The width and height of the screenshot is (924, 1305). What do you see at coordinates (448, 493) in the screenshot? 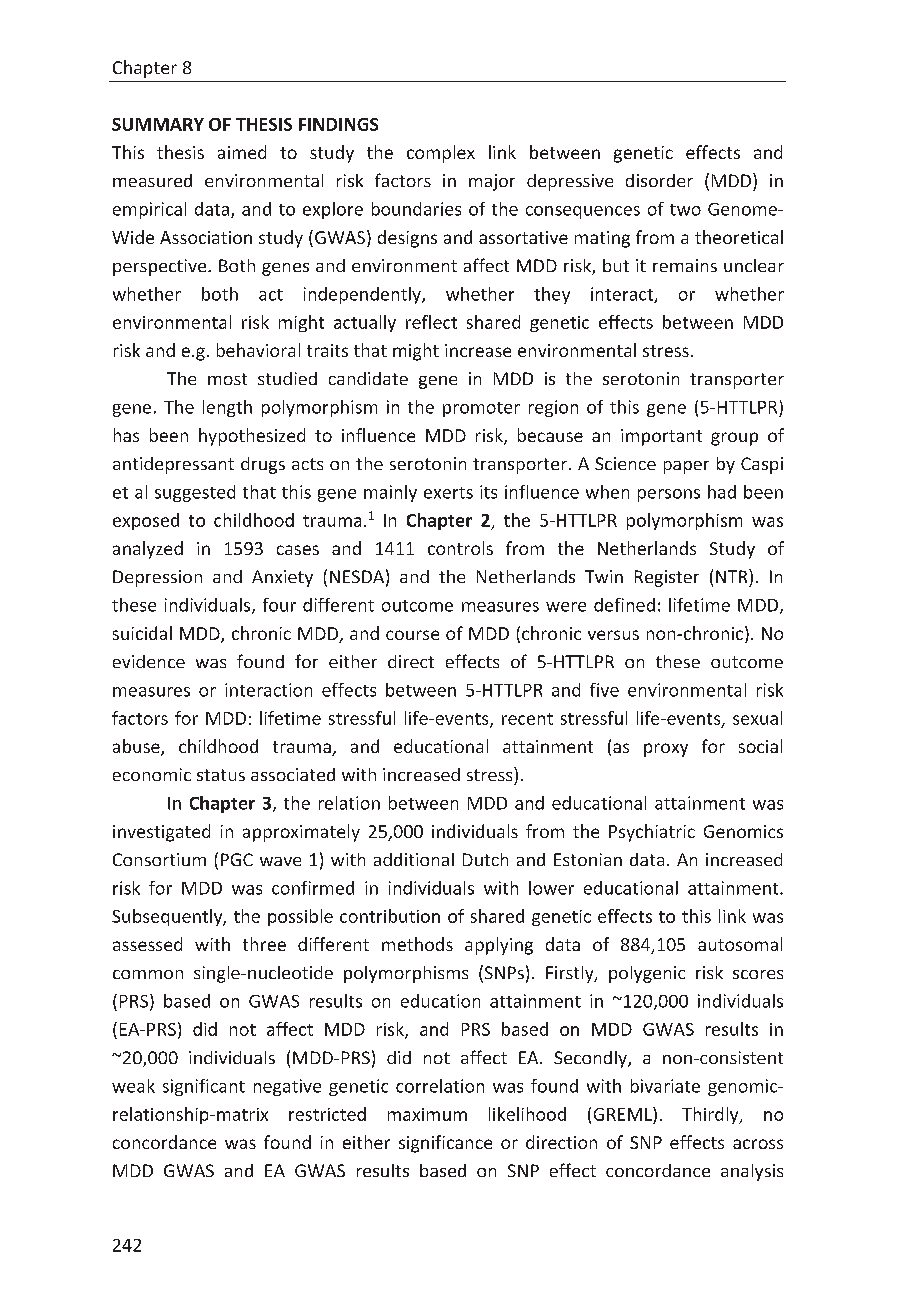
I see `exerts` at bounding box center [448, 493].
